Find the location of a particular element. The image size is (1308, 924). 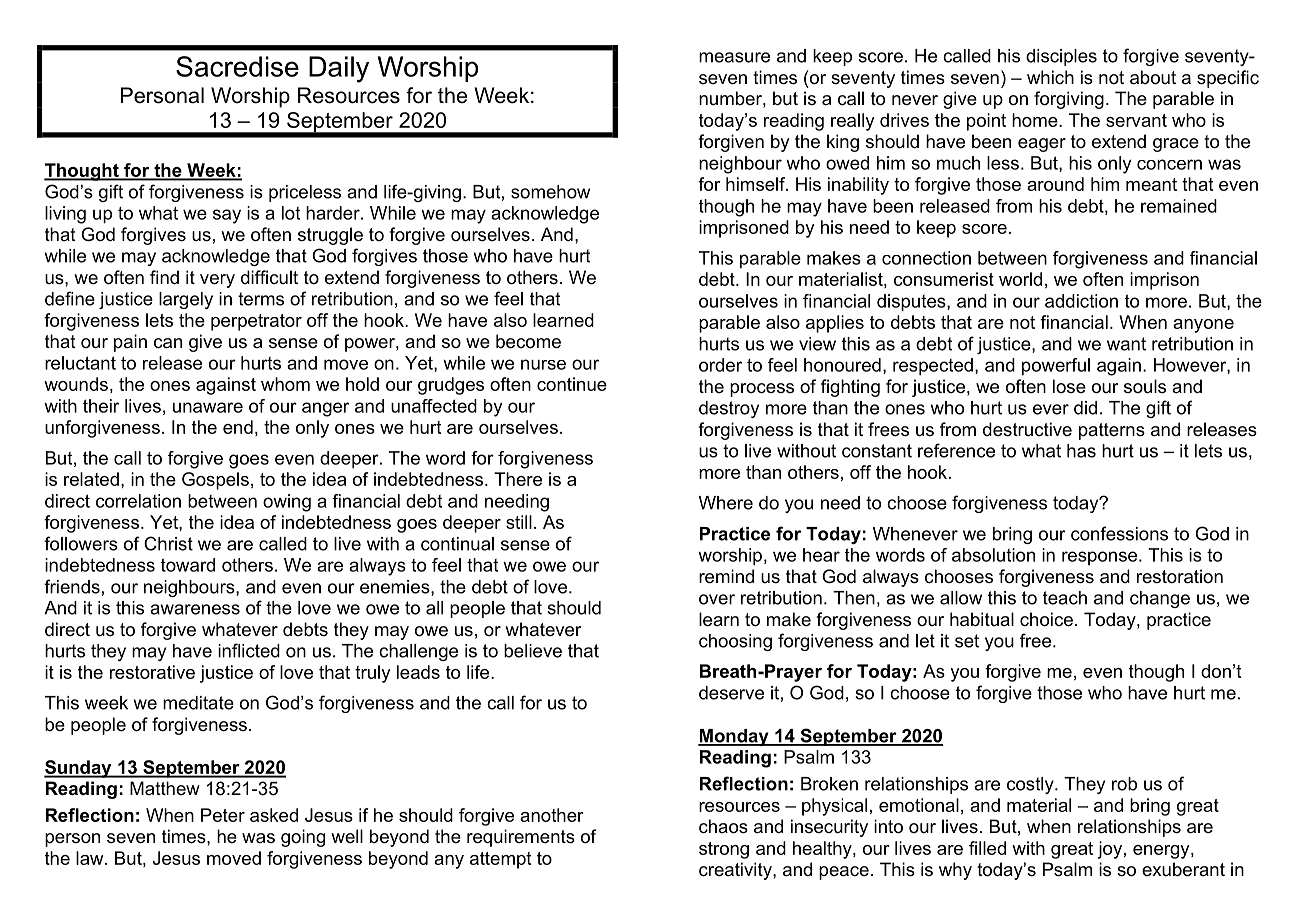

strong is located at coordinates (724, 850).
